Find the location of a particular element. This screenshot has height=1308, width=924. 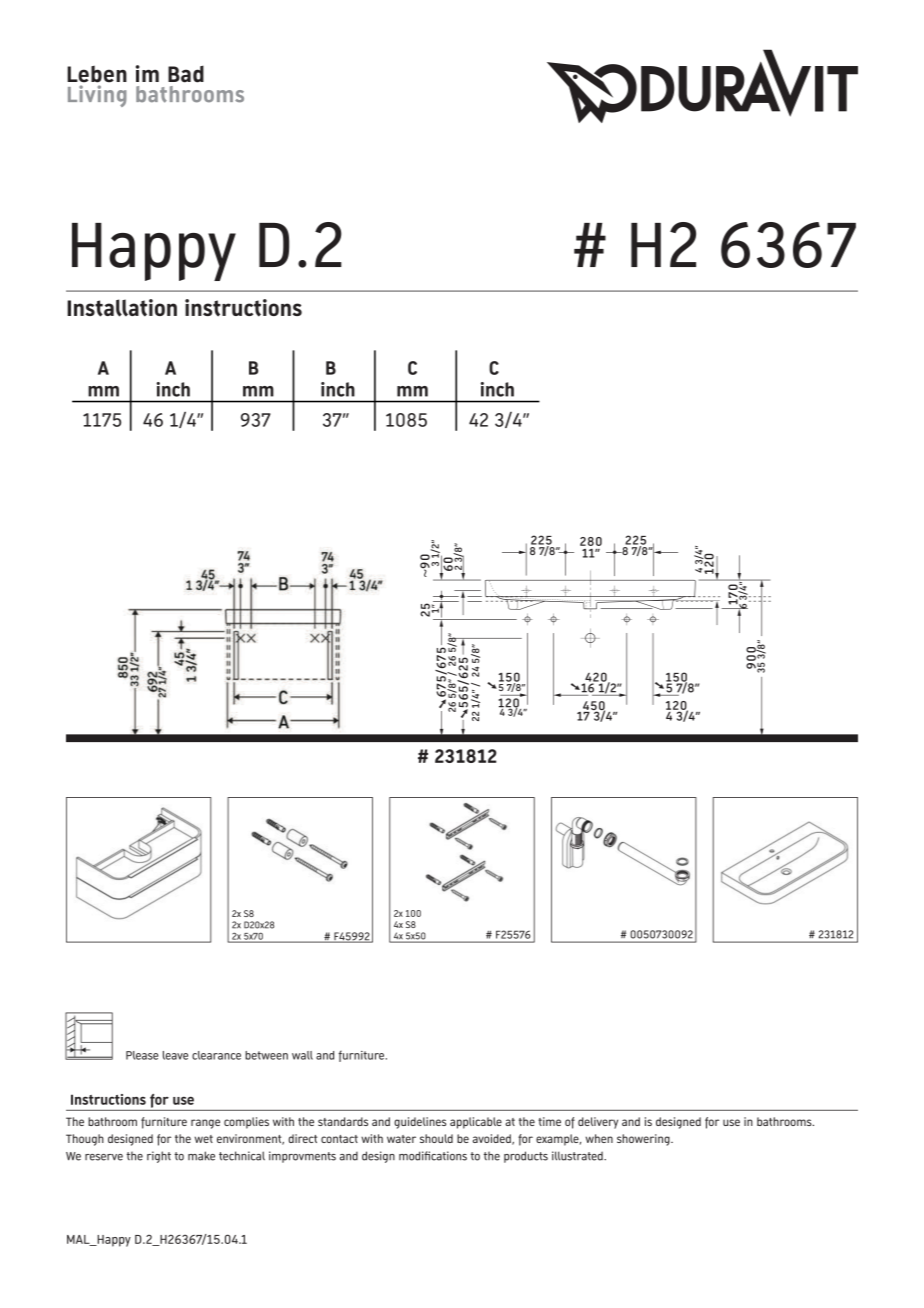

Please is located at coordinates (142, 1055).
